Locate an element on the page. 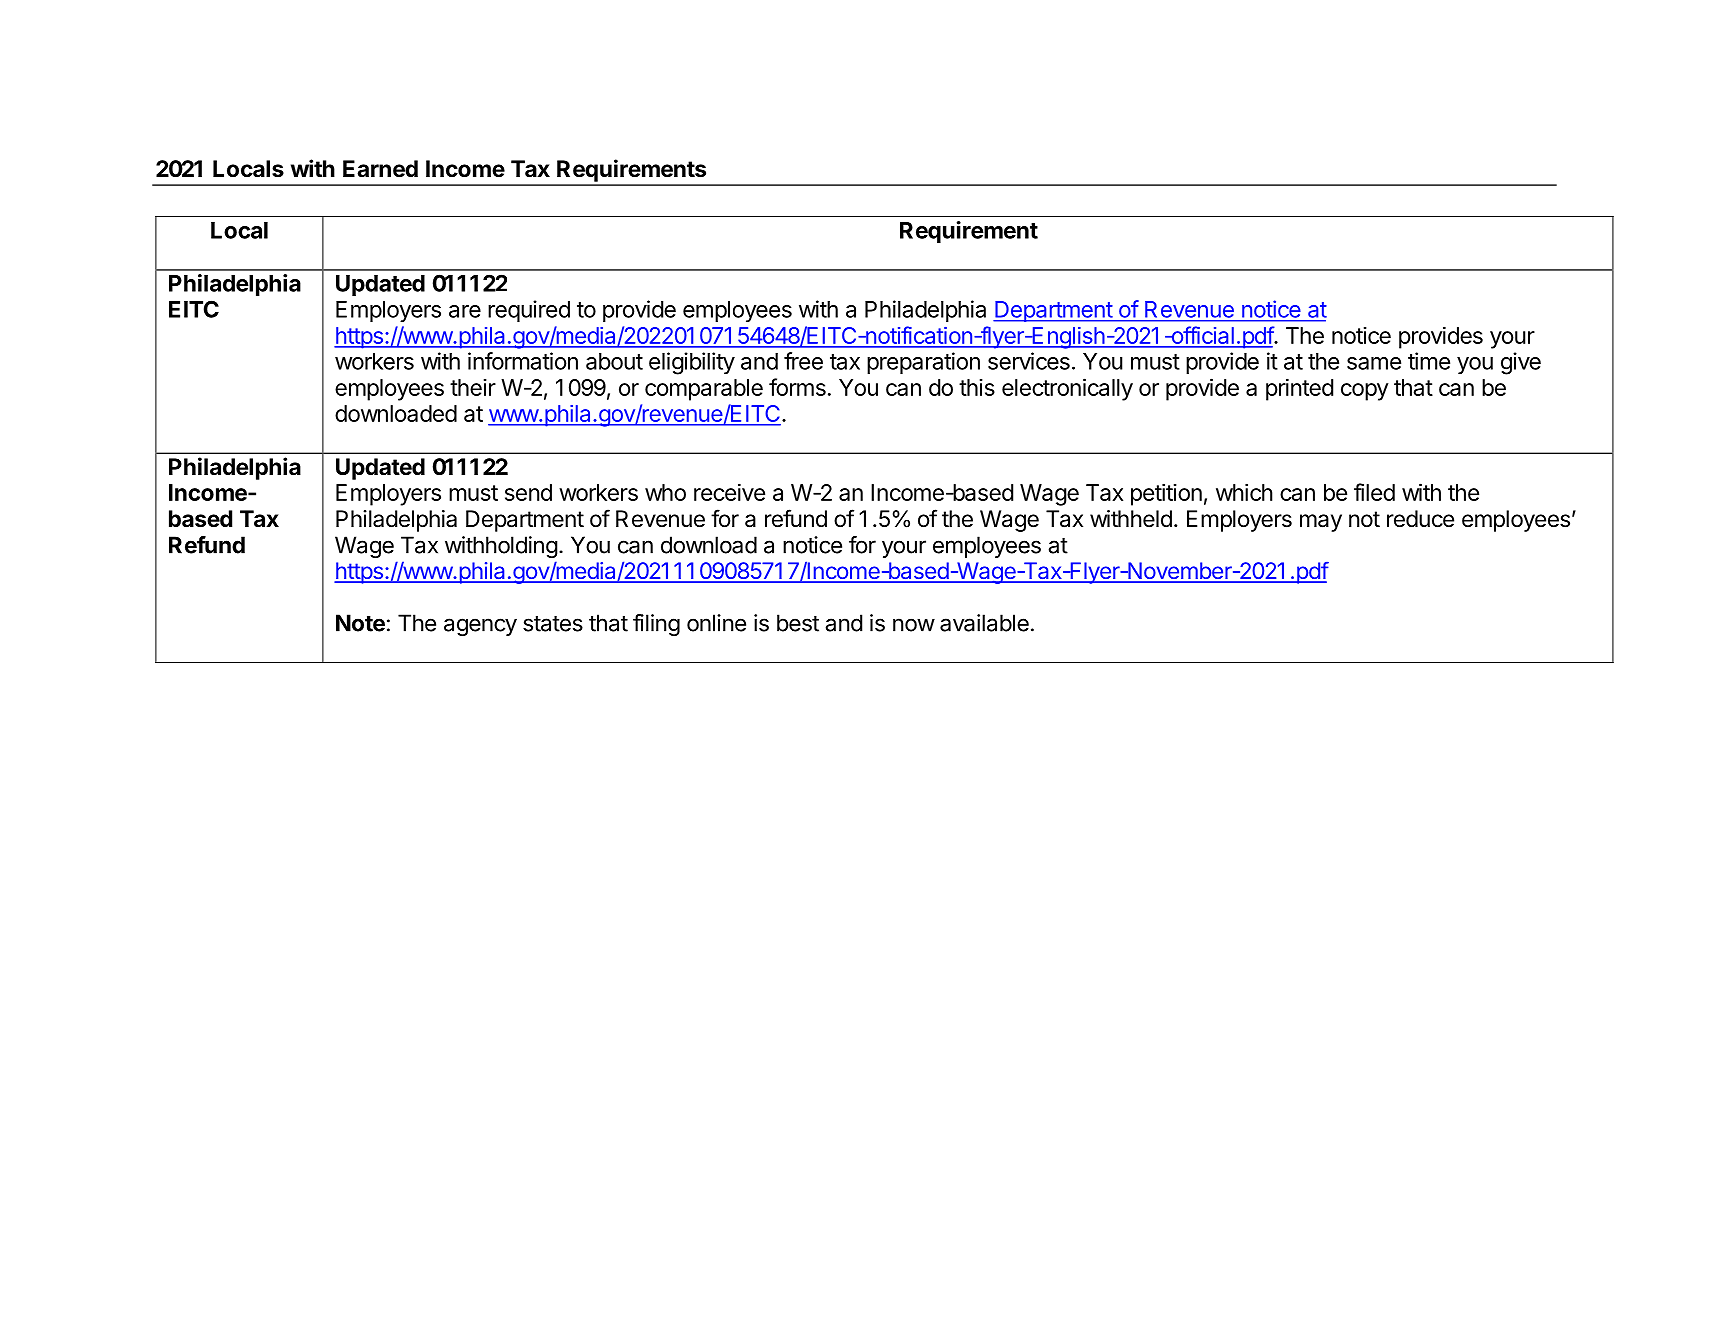 The height and width of the document is (1320, 1709). are is located at coordinates (465, 311).
